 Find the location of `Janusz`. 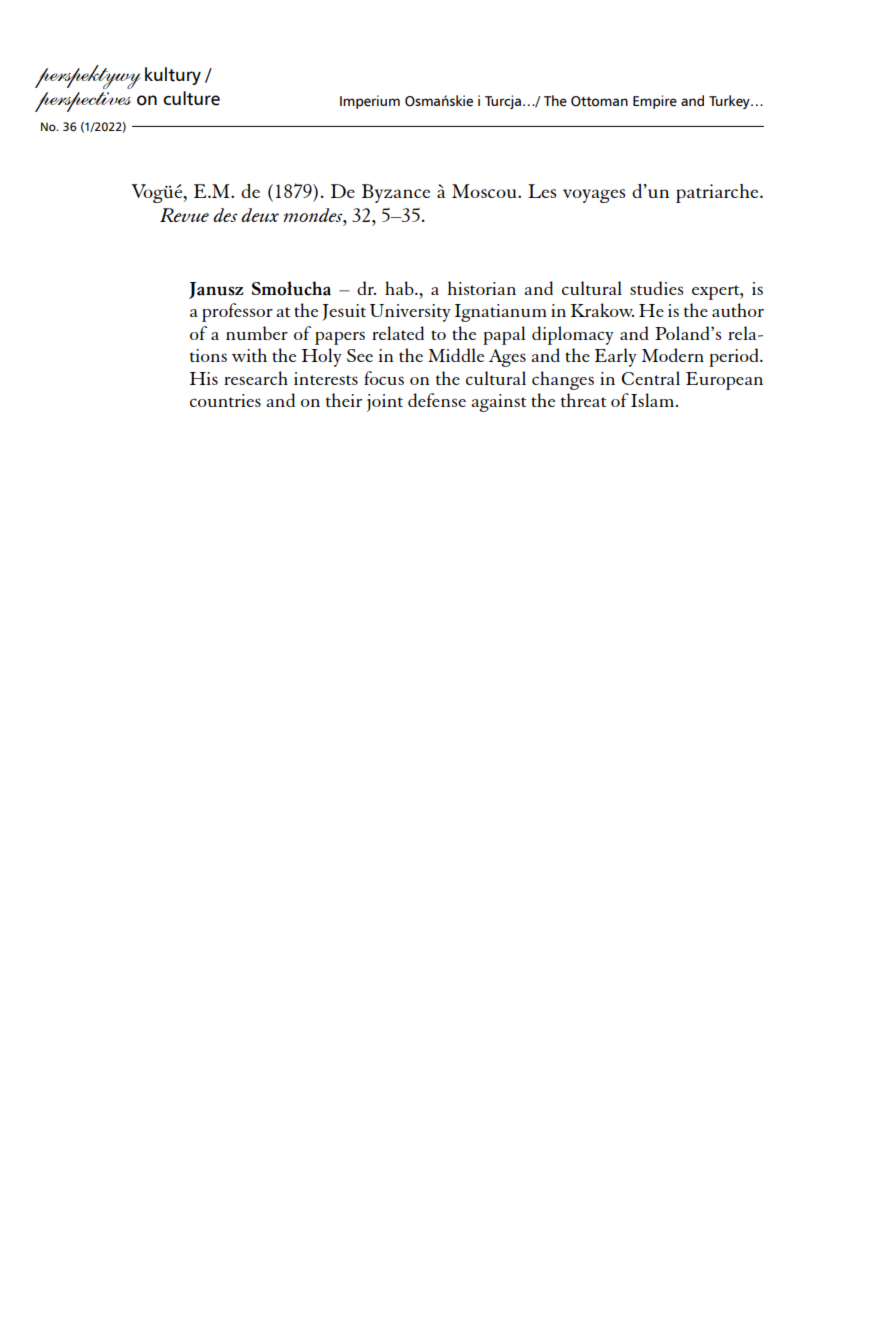

Janusz is located at coordinates (216, 290).
